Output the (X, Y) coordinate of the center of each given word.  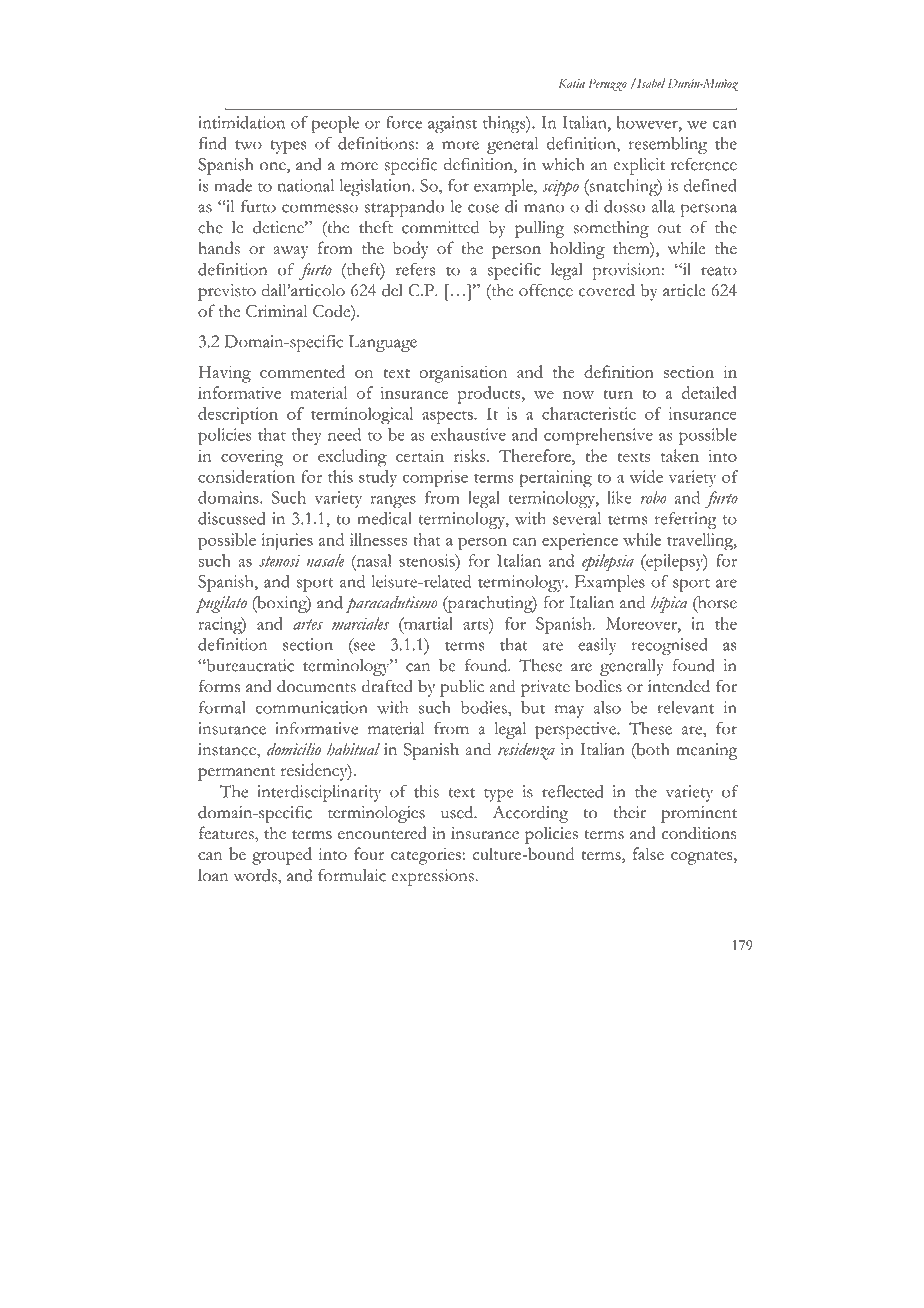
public (462, 688)
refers (415, 269)
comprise (435, 479)
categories (426, 856)
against (452, 124)
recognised (670, 646)
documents (316, 686)
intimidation (241, 122)
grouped (282, 856)
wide (646, 476)
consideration (246, 476)
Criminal (277, 311)
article (684, 290)
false (648, 853)
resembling (668, 145)
